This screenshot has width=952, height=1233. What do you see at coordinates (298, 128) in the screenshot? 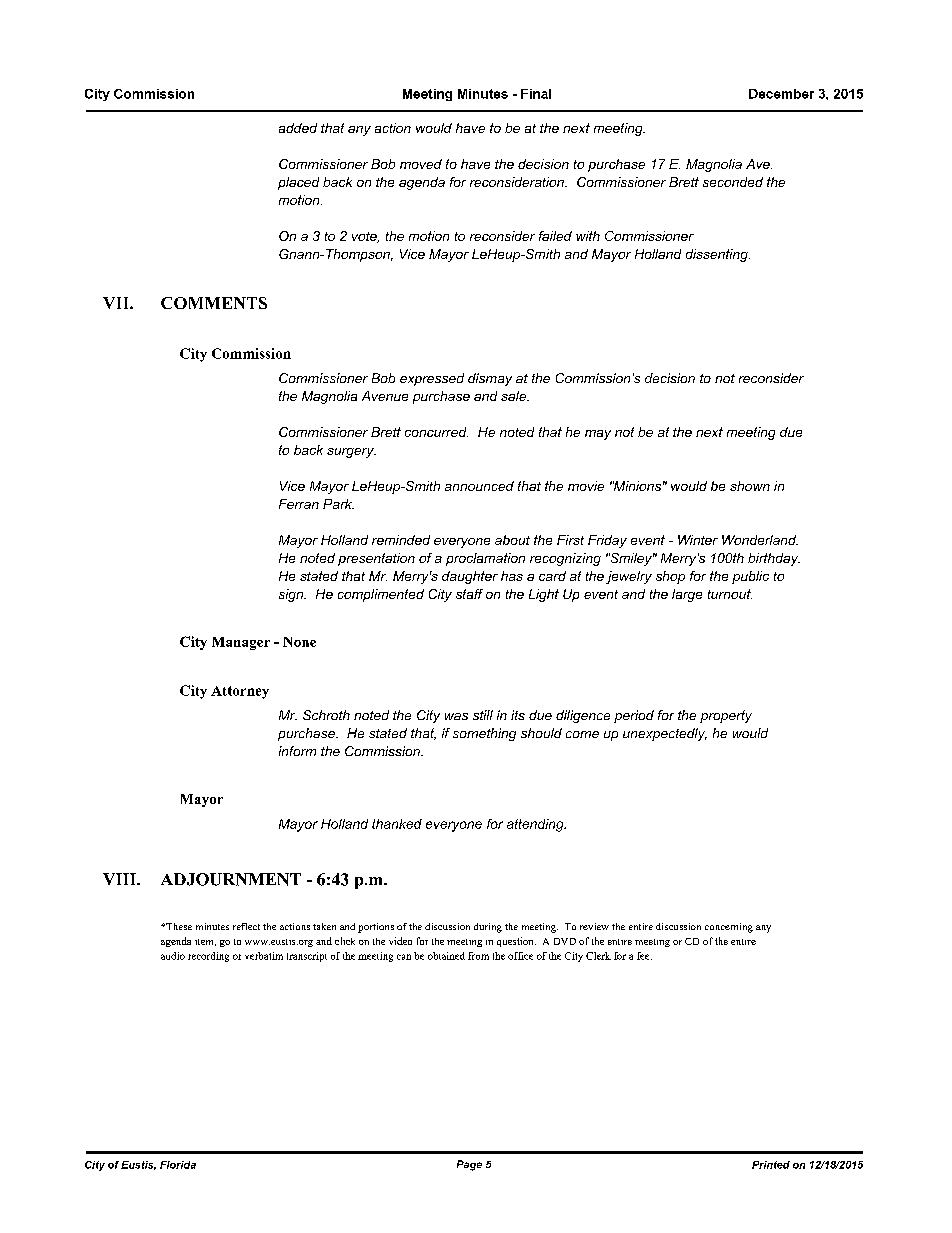
I see `added` at bounding box center [298, 128].
